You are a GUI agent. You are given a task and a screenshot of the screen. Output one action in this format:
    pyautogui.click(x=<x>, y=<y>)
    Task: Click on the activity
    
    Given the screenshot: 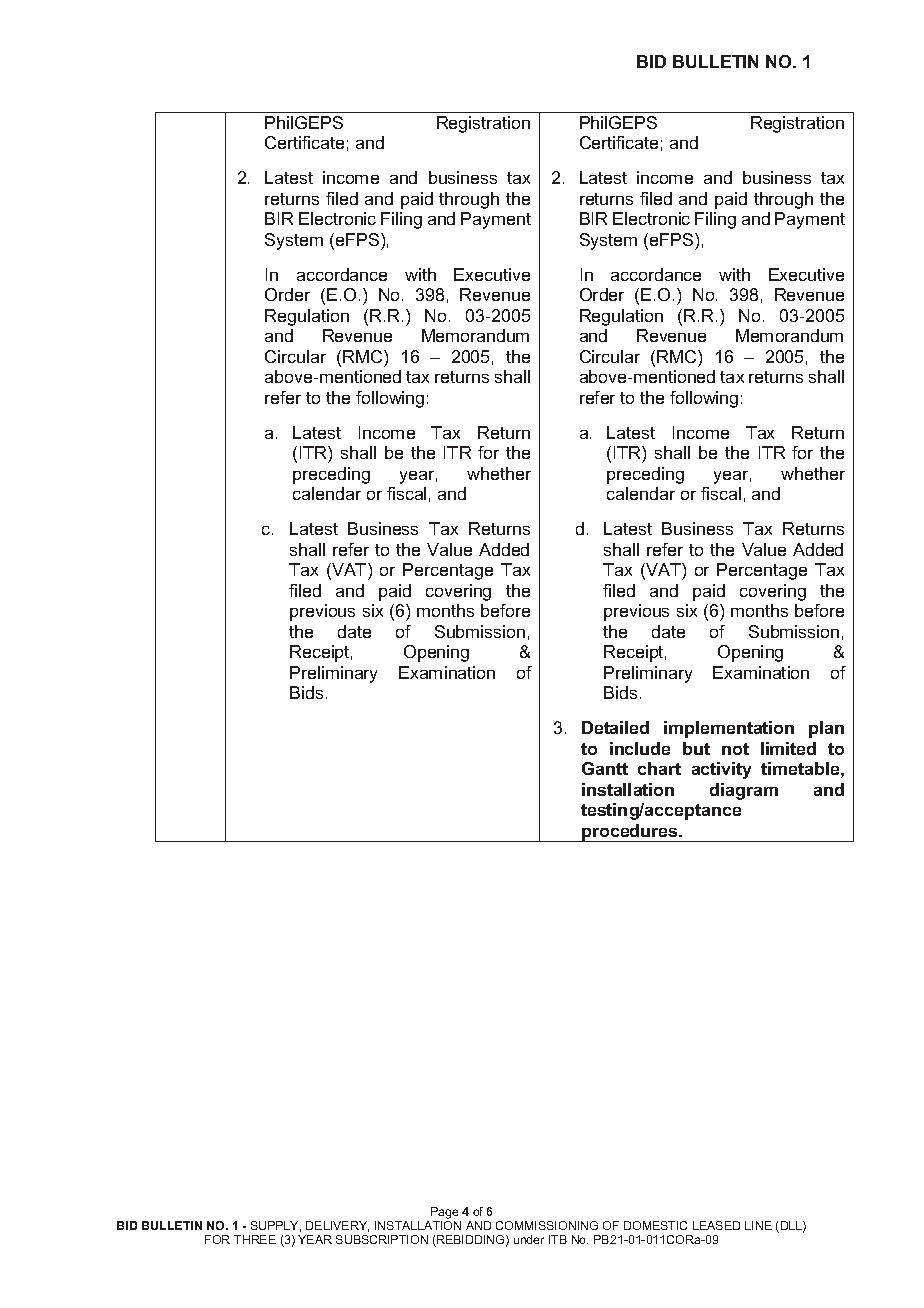 What is the action you would take?
    pyautogui.click(x=721, y=770)
